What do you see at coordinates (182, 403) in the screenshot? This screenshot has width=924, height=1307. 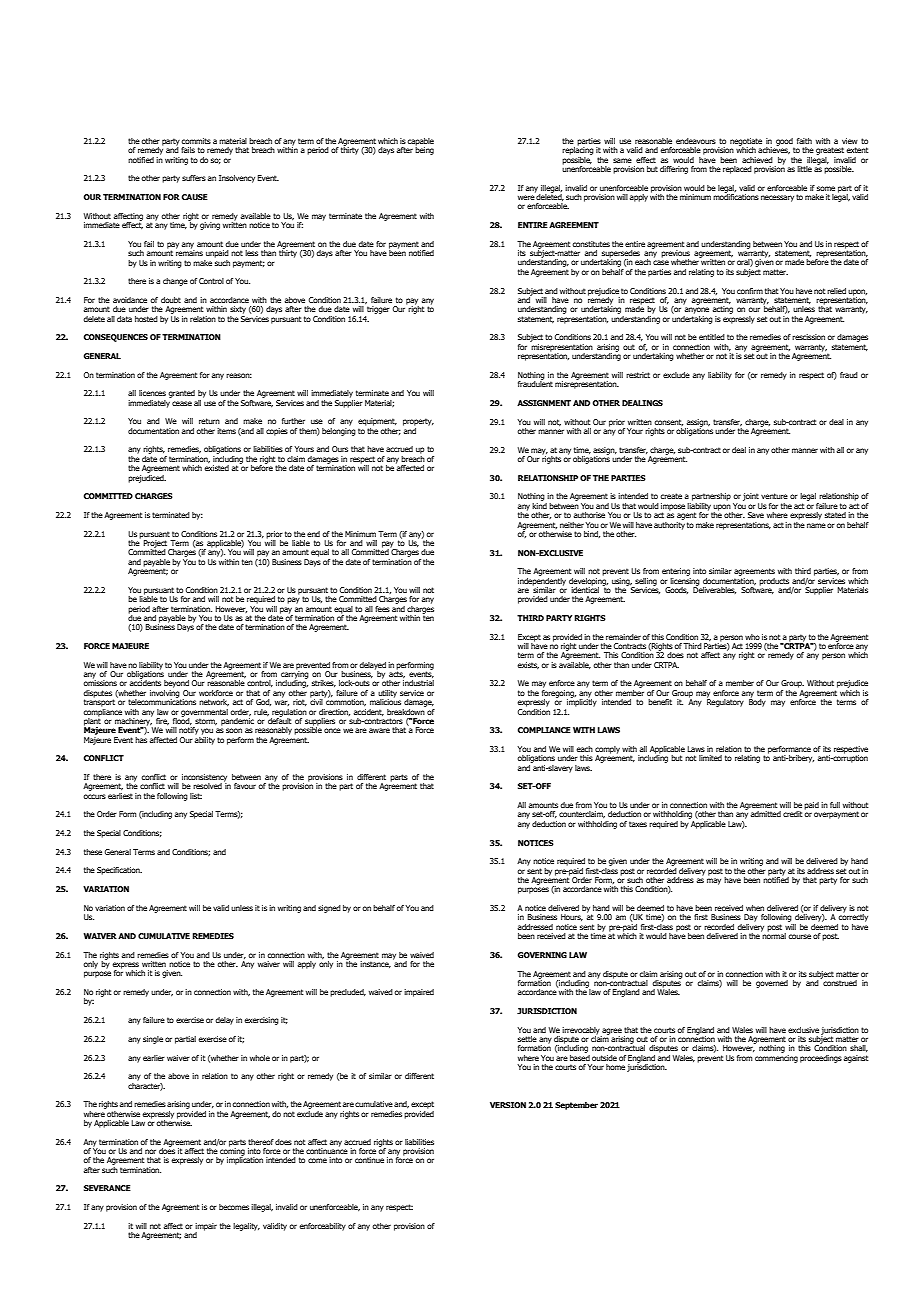 I see `cease` at bounding box center [182, 403].
